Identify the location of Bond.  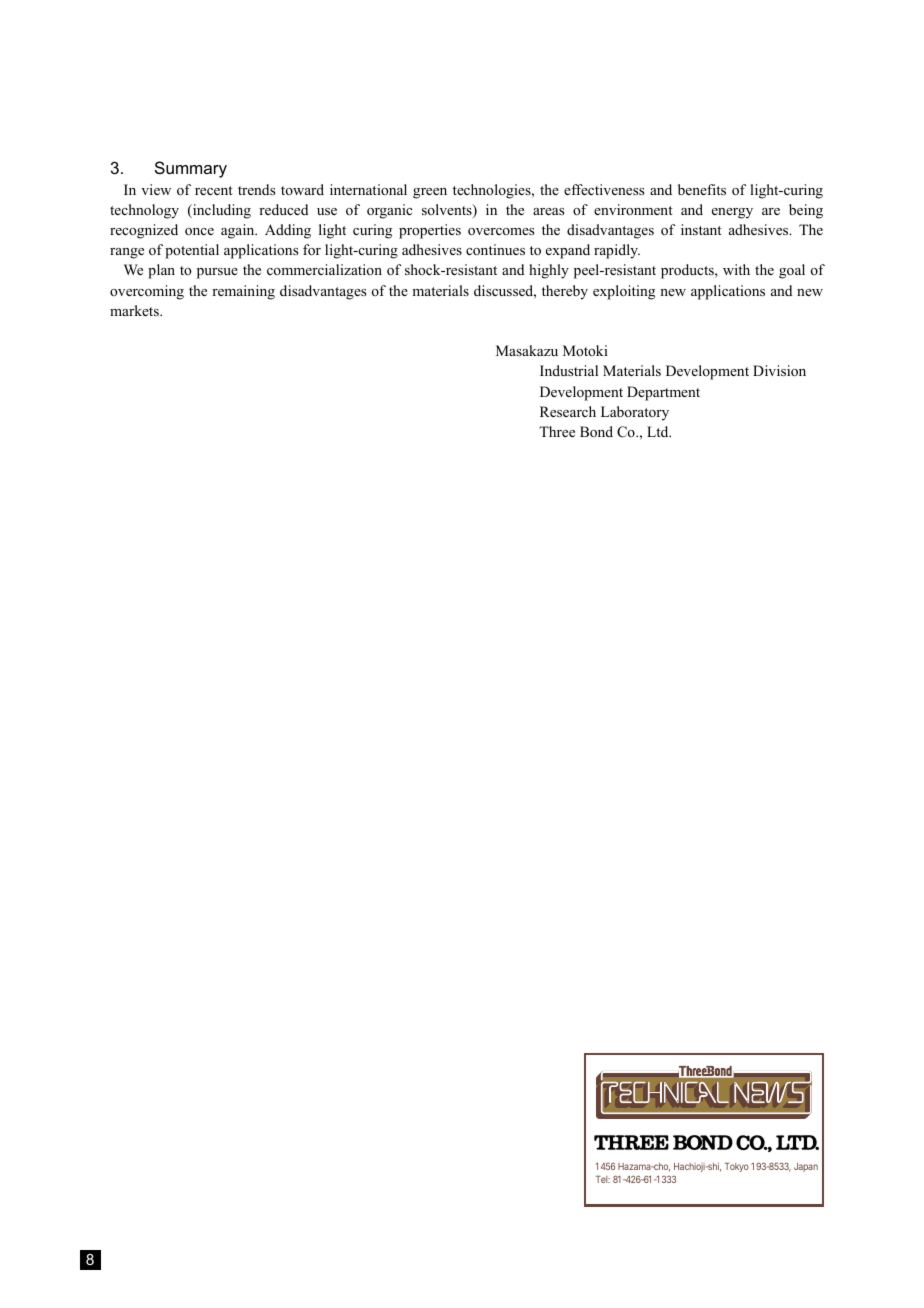
(596, 432).
